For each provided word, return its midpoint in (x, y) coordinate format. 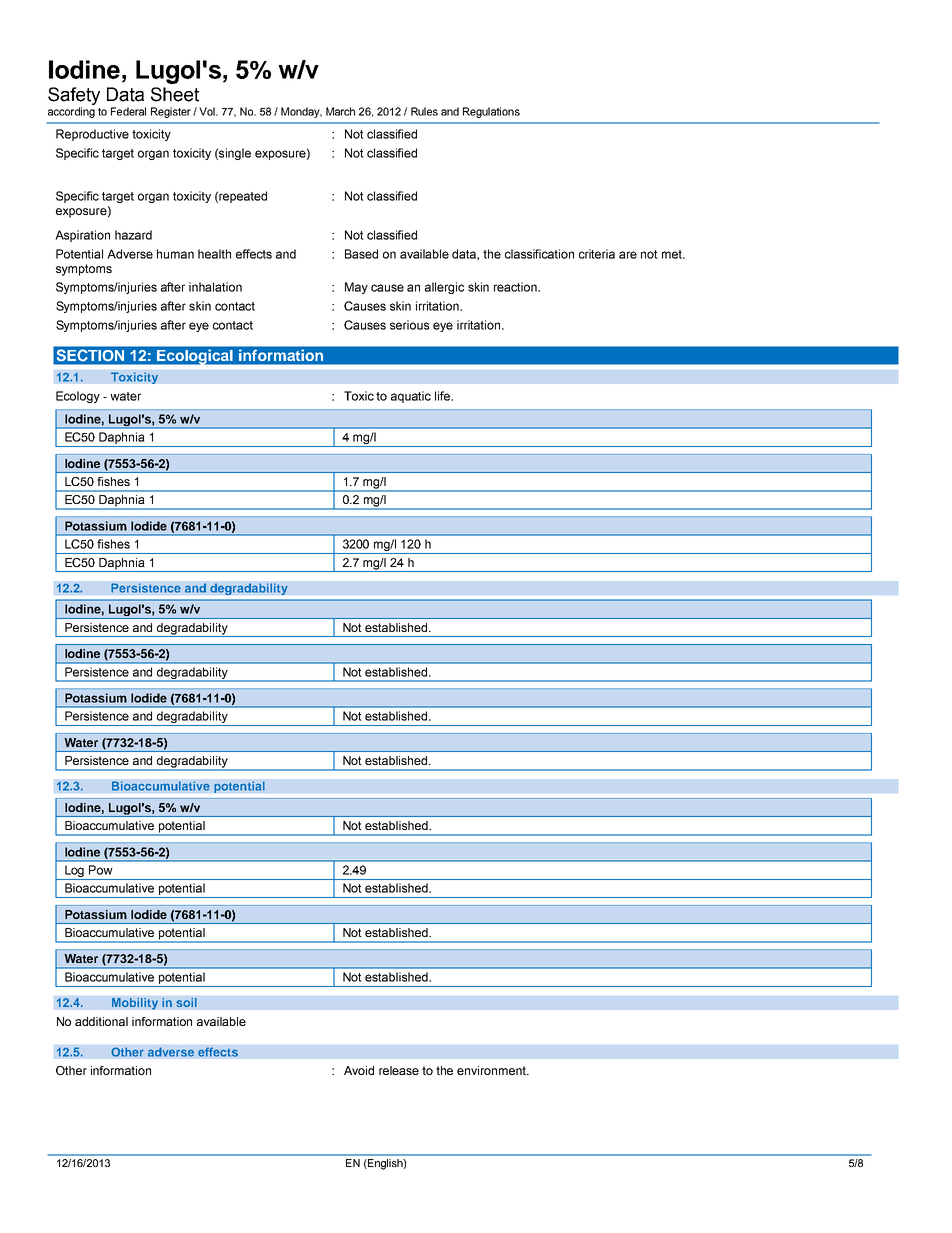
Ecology (78, 397)
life (443, 396)
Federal (128, 111)
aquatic (411, 397)
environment (492, 1070)
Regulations (491, 112)
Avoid (359, 1070)
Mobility (135, 1004)
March (340, 111)
